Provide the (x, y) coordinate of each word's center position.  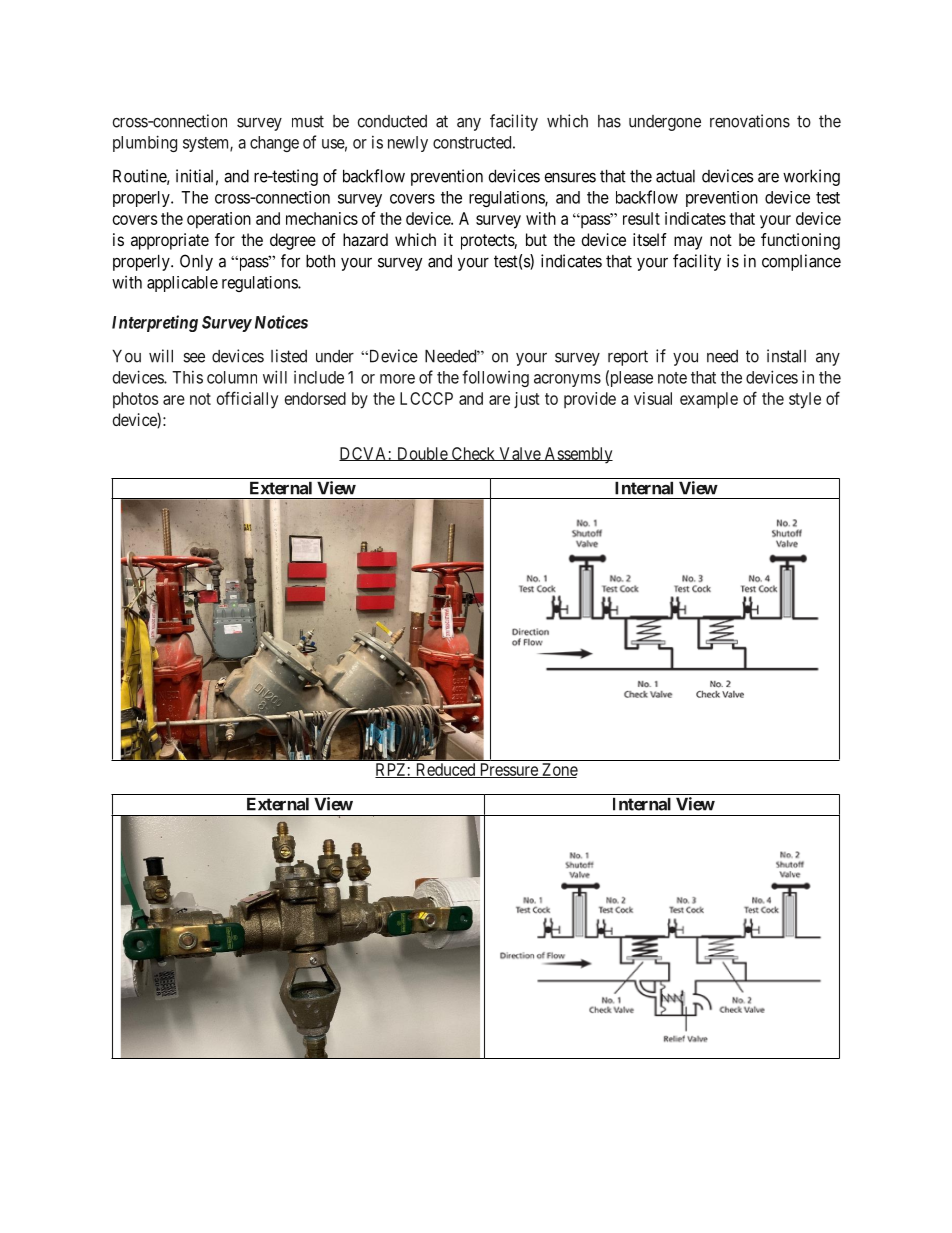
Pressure (508, 770)
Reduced (445, 770)
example (709, 400)
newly (408, 144)
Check (473, 454)
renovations (750, 121)
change (274, 144)
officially (247, 400)
